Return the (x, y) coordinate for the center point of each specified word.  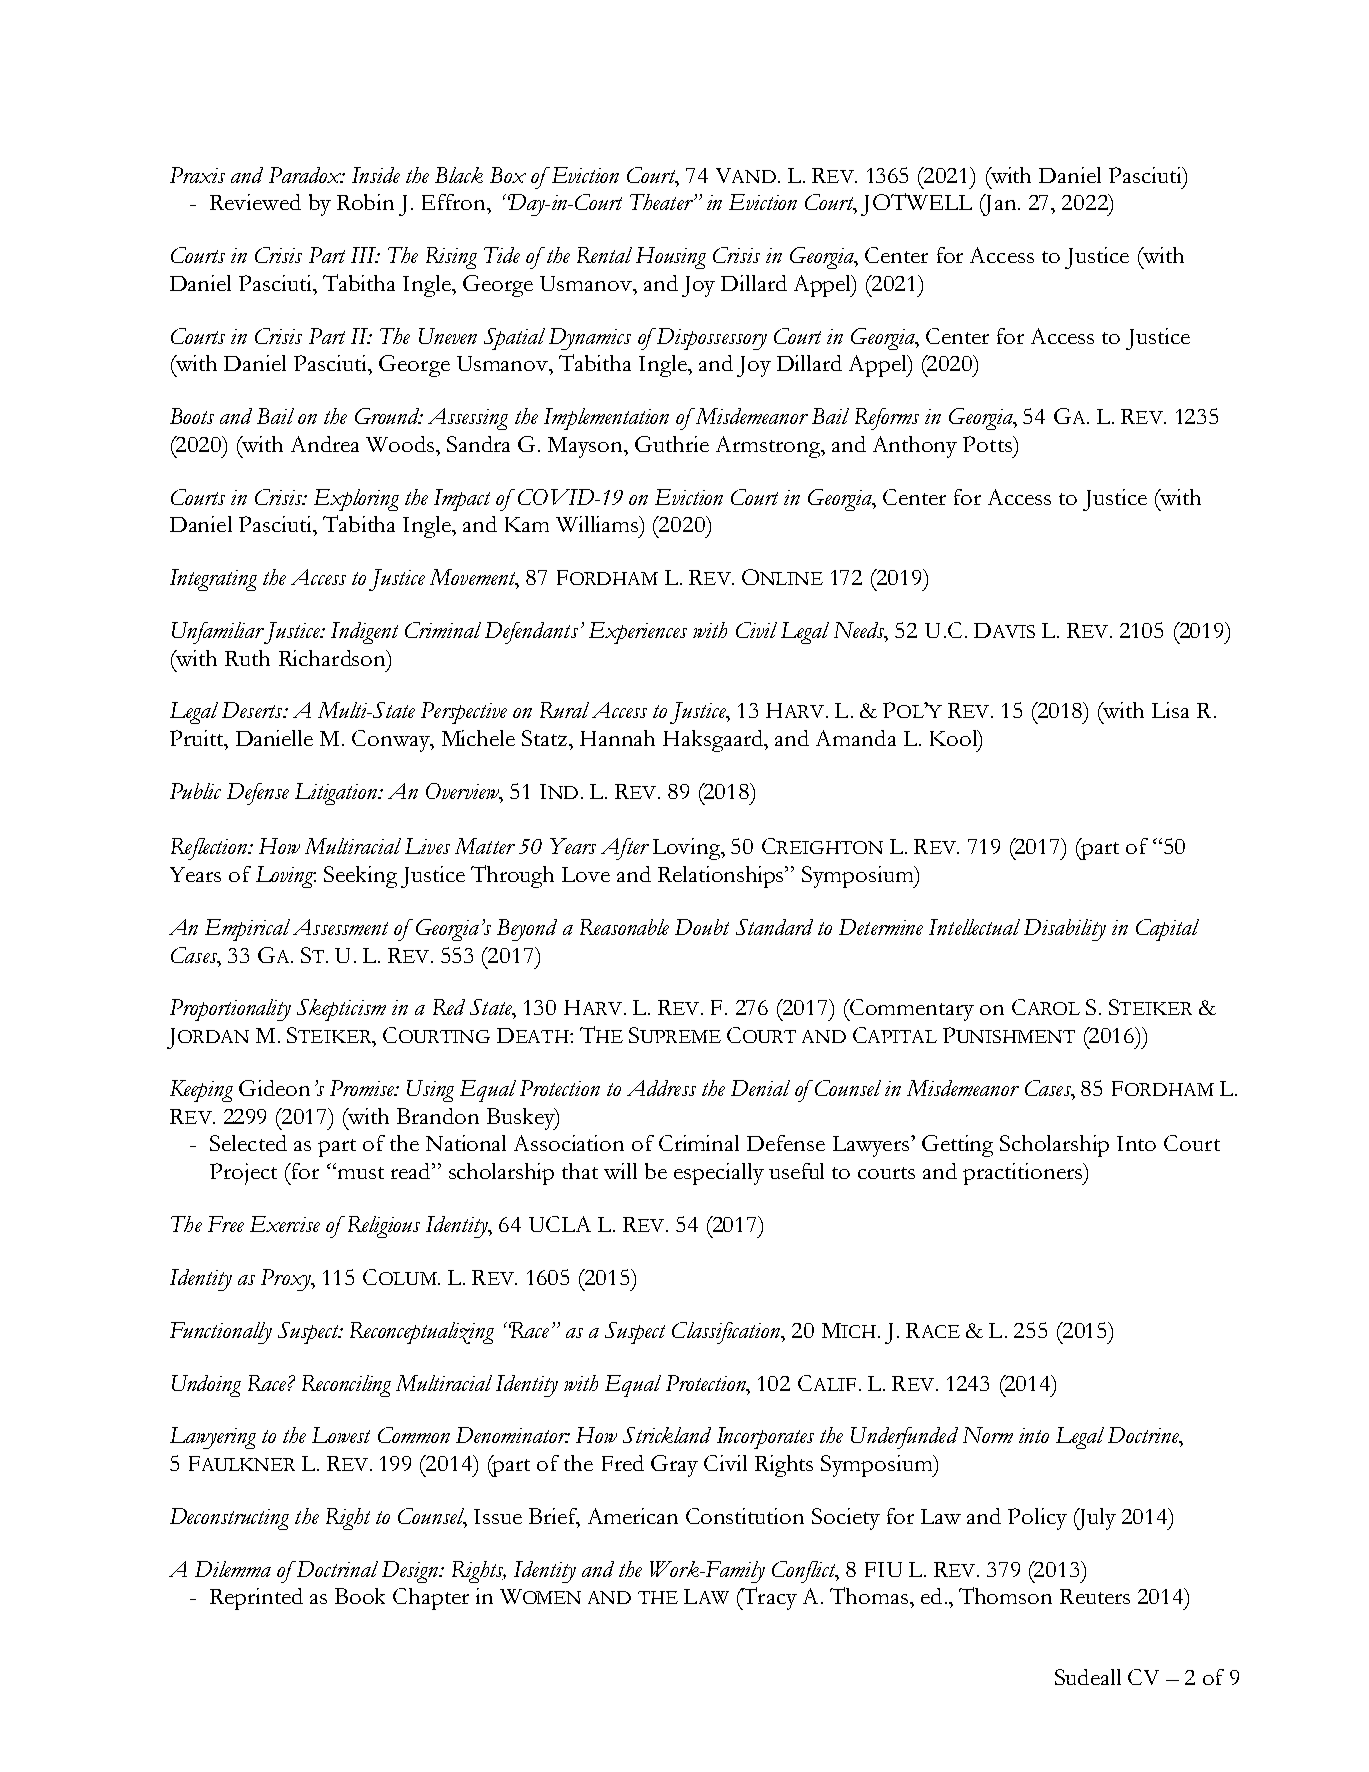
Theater (662, 202)
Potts (988, 444)
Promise (363, 1088)
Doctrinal (336, 1569)
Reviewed (255, 202)
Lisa (1170, 710)
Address (661, 1088)
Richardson (333, 658)
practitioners (1024, 1174)
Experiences (638, 633)
